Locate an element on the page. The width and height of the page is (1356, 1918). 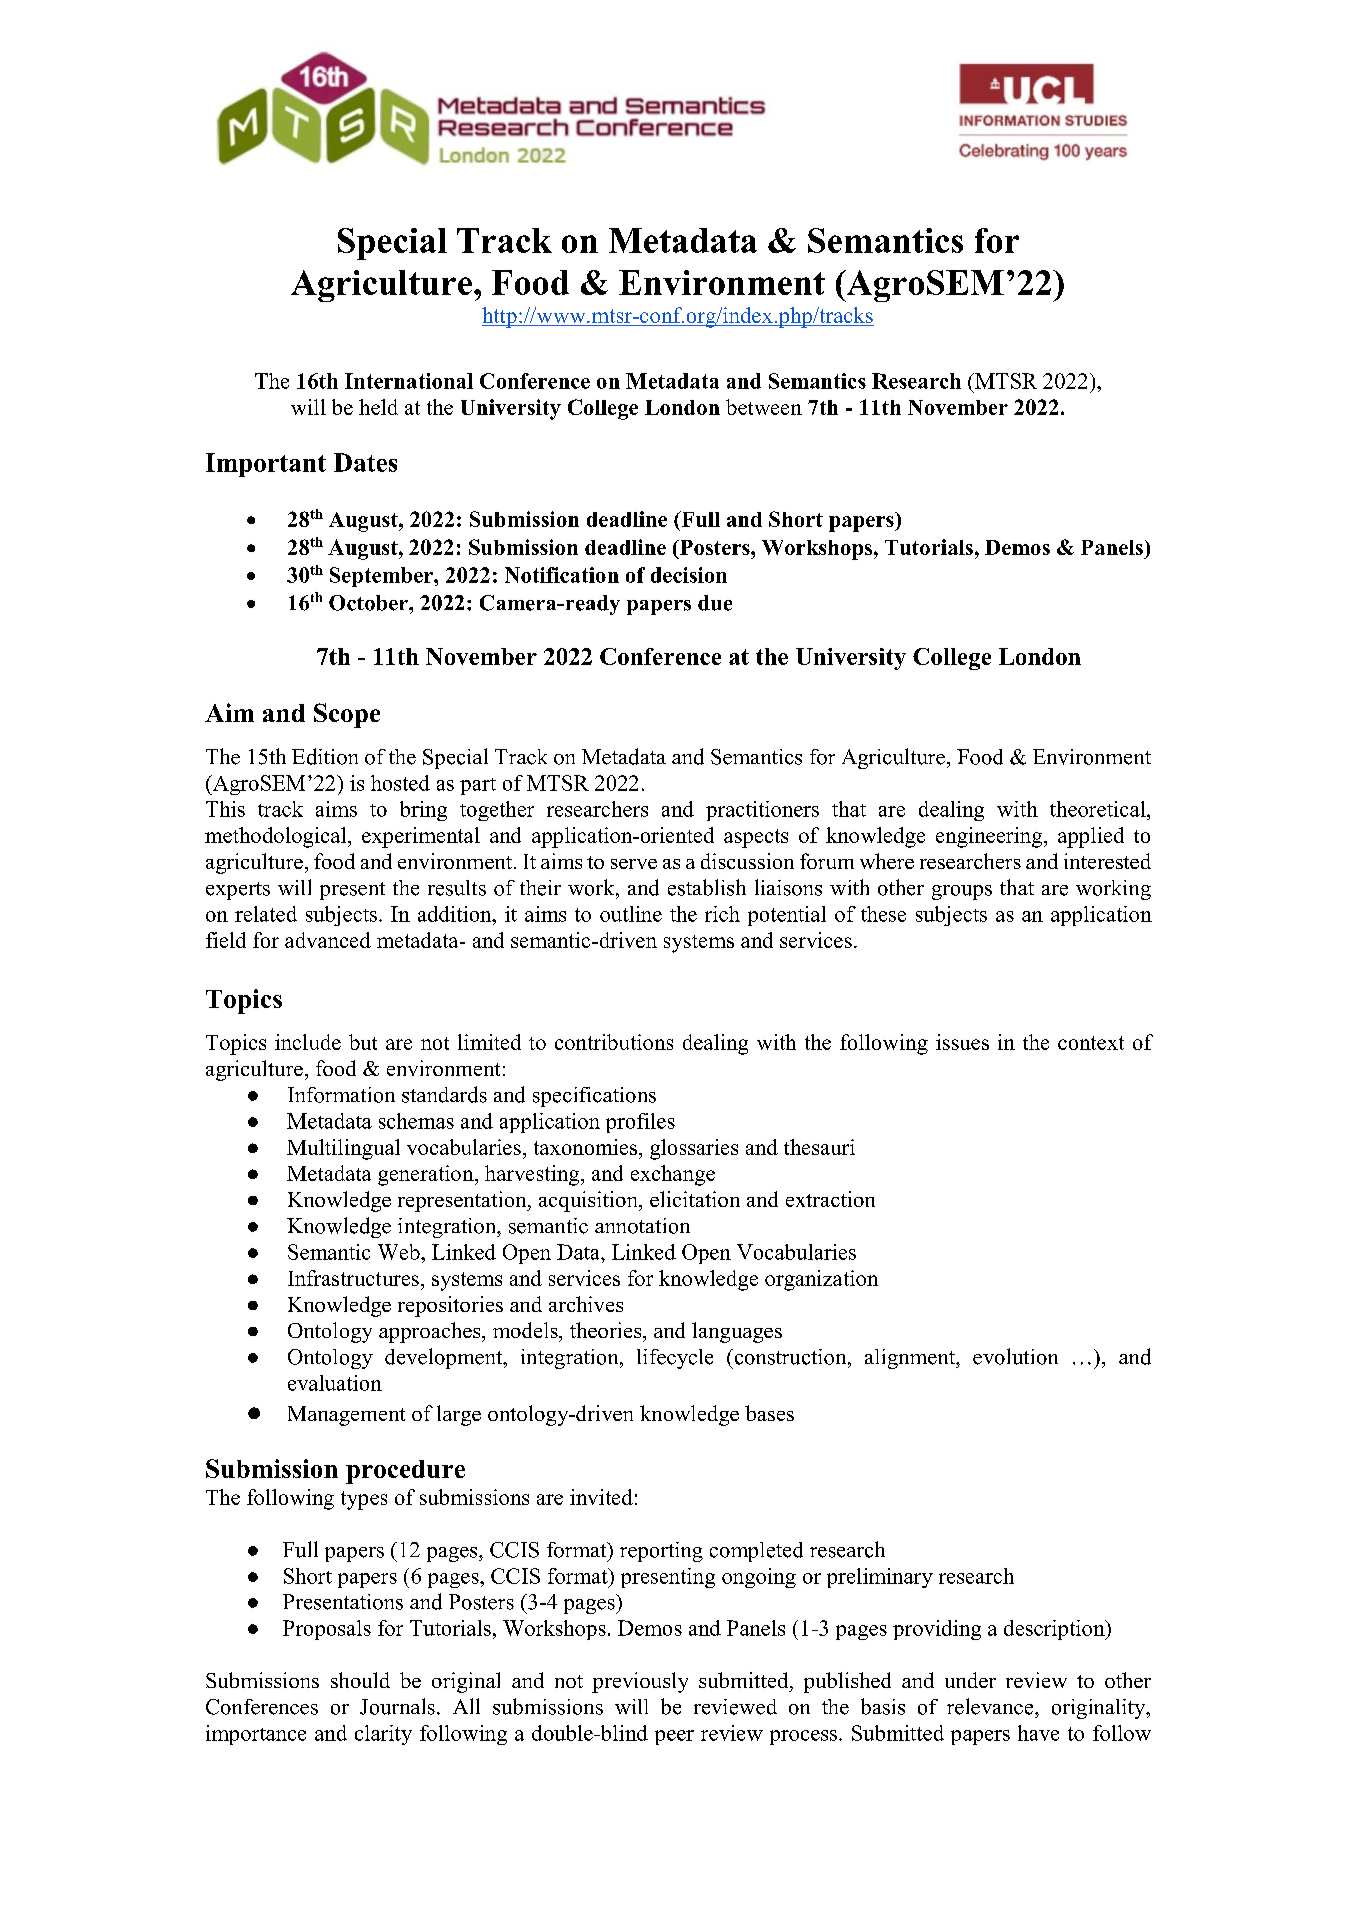
decision is located at coordinates (689, 575).
